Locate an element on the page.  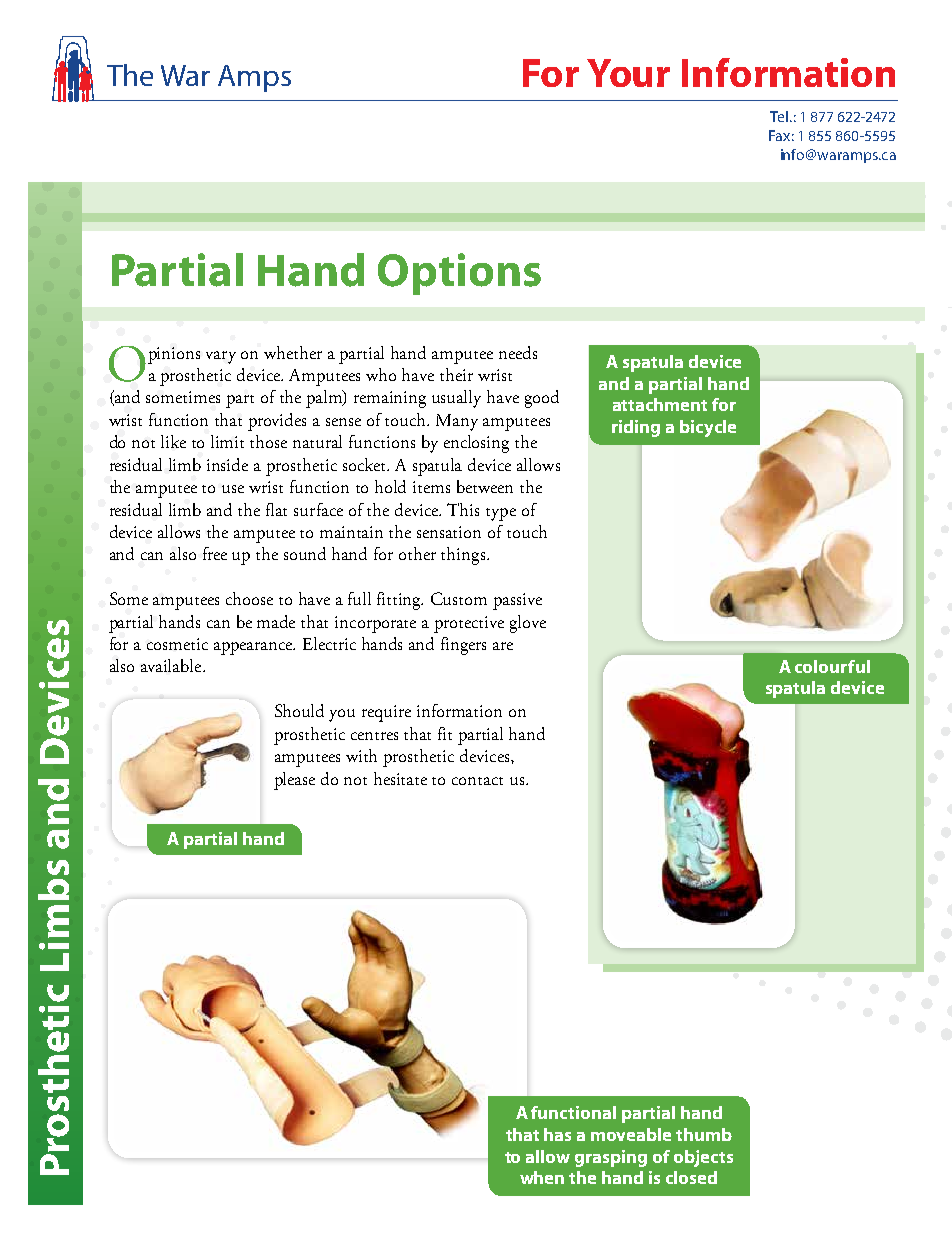
colourful is located at coordinates (832, 666).
